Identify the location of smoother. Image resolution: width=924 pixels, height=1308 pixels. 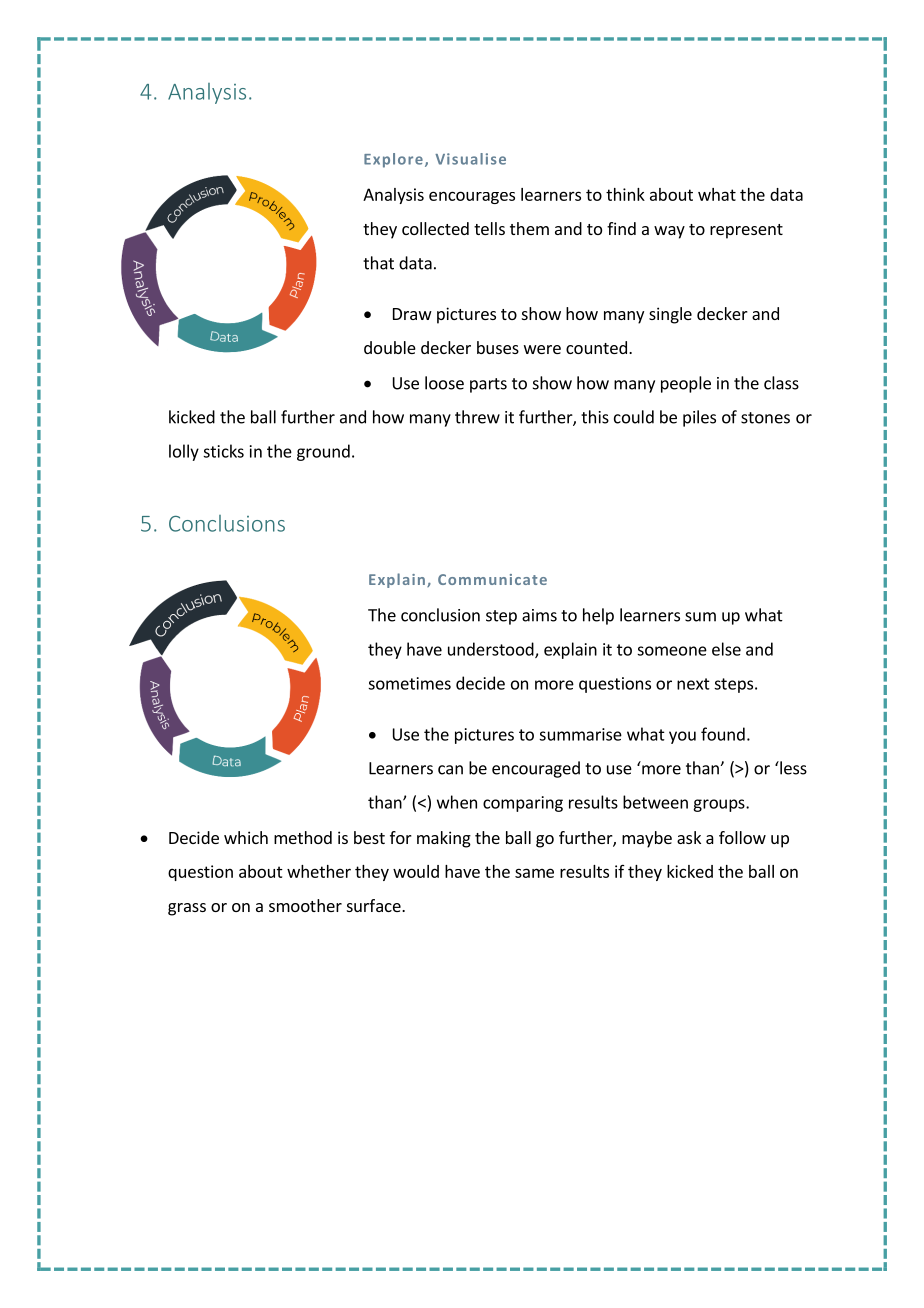
(305, 905).
